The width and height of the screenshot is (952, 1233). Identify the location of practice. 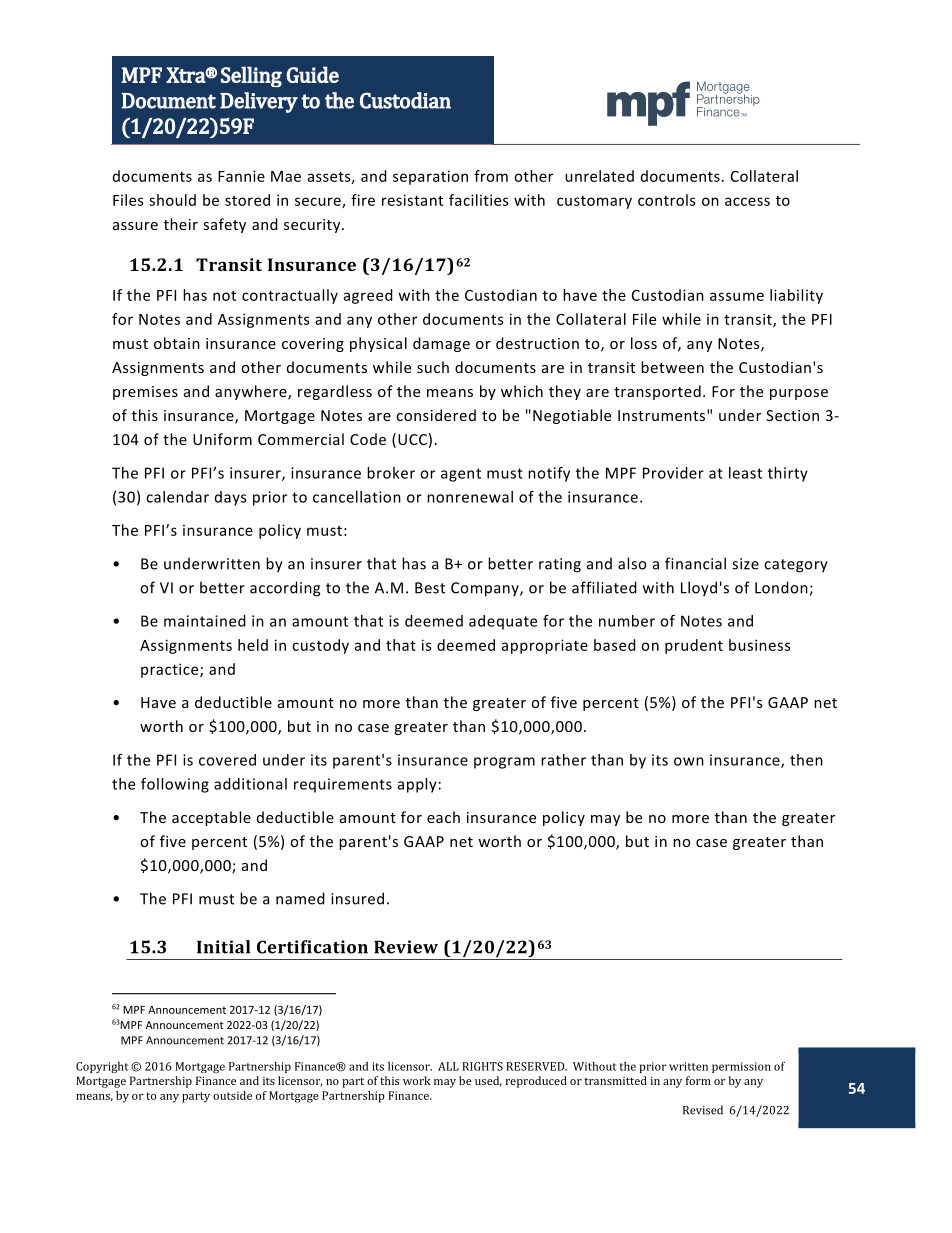
(171, 670).
